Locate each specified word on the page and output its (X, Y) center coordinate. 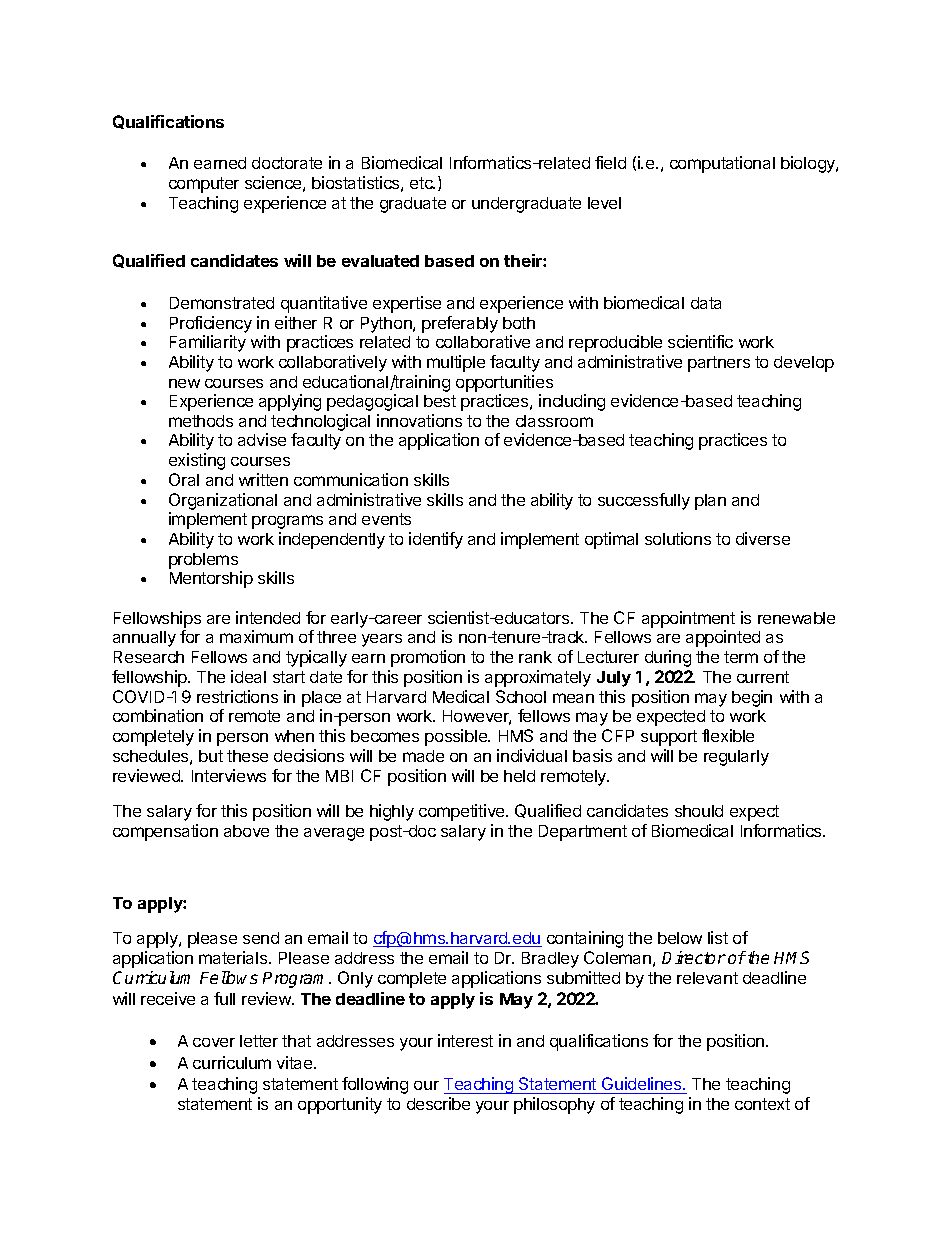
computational (722, 164)
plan (710, 502)
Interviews (229, 775)
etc (422, 183)
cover (214, 1042)
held (519, 776)
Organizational (223, 501)
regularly (736, 758)
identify (436, 540)
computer (204, 185)
